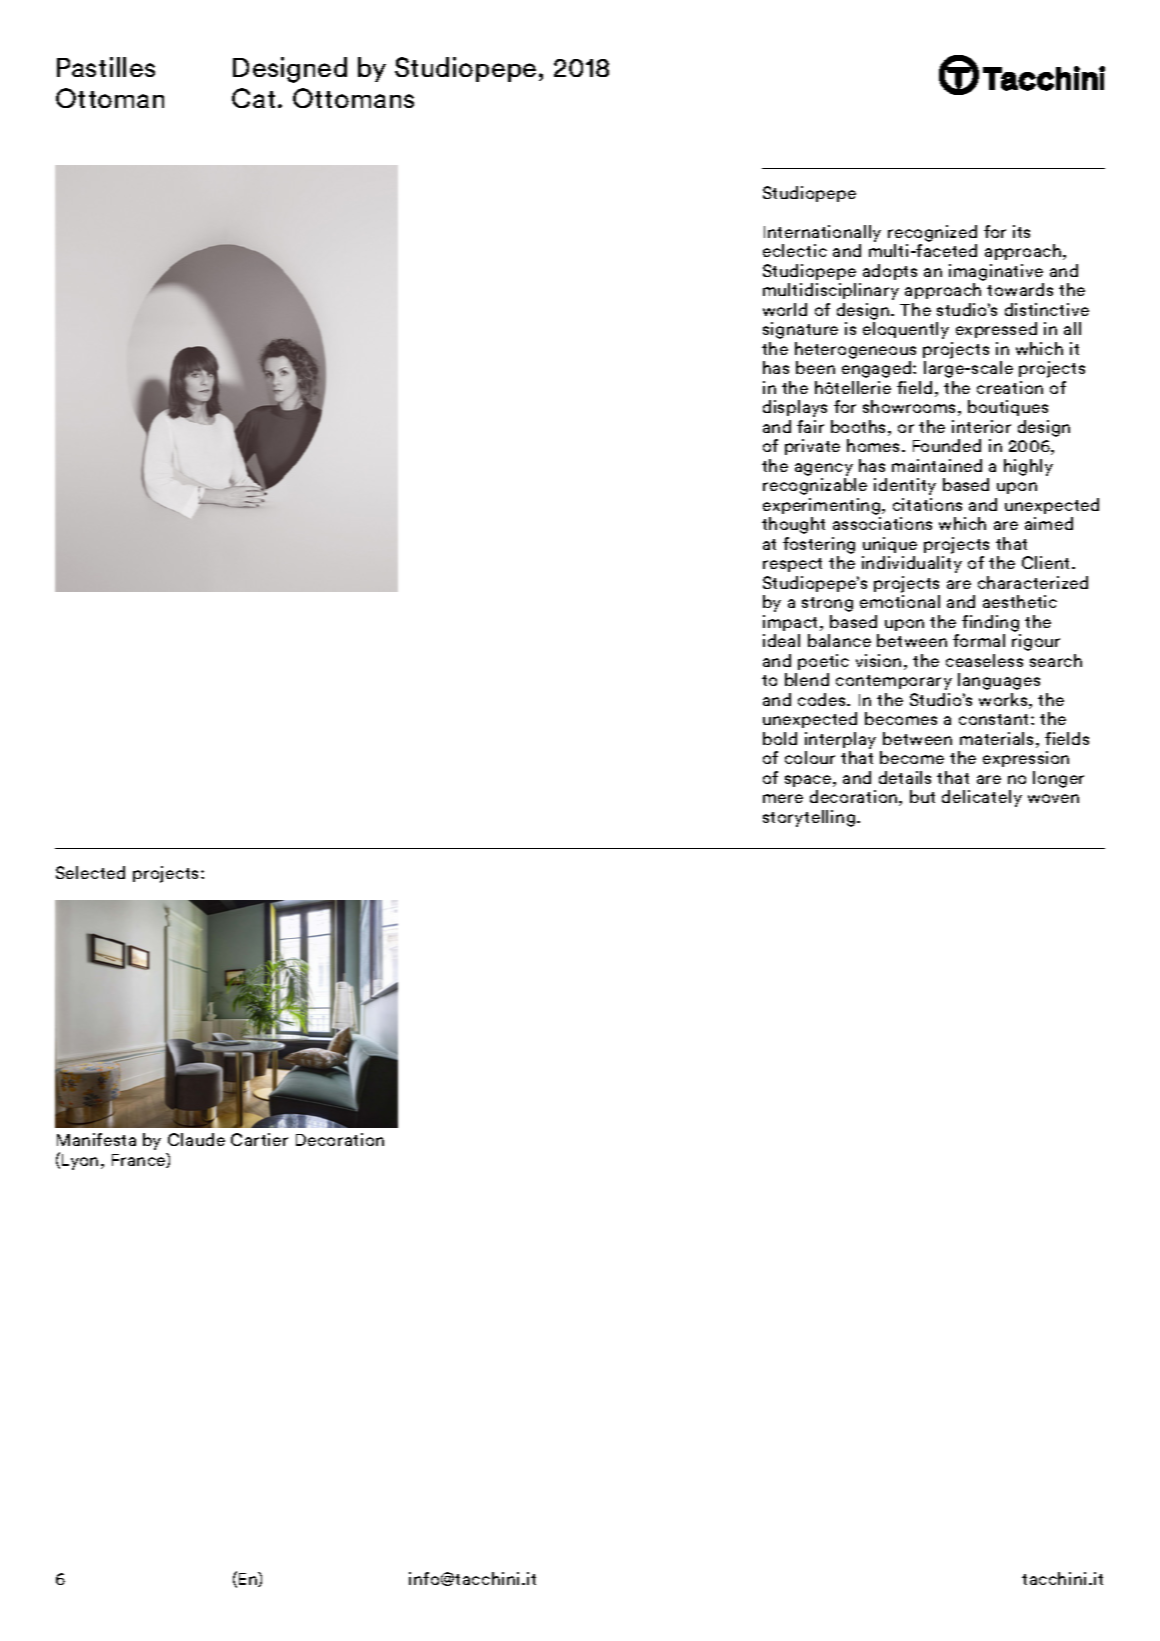 This screenshot has width=1160, height=1641. I want to click on but, so click(922, 796).
